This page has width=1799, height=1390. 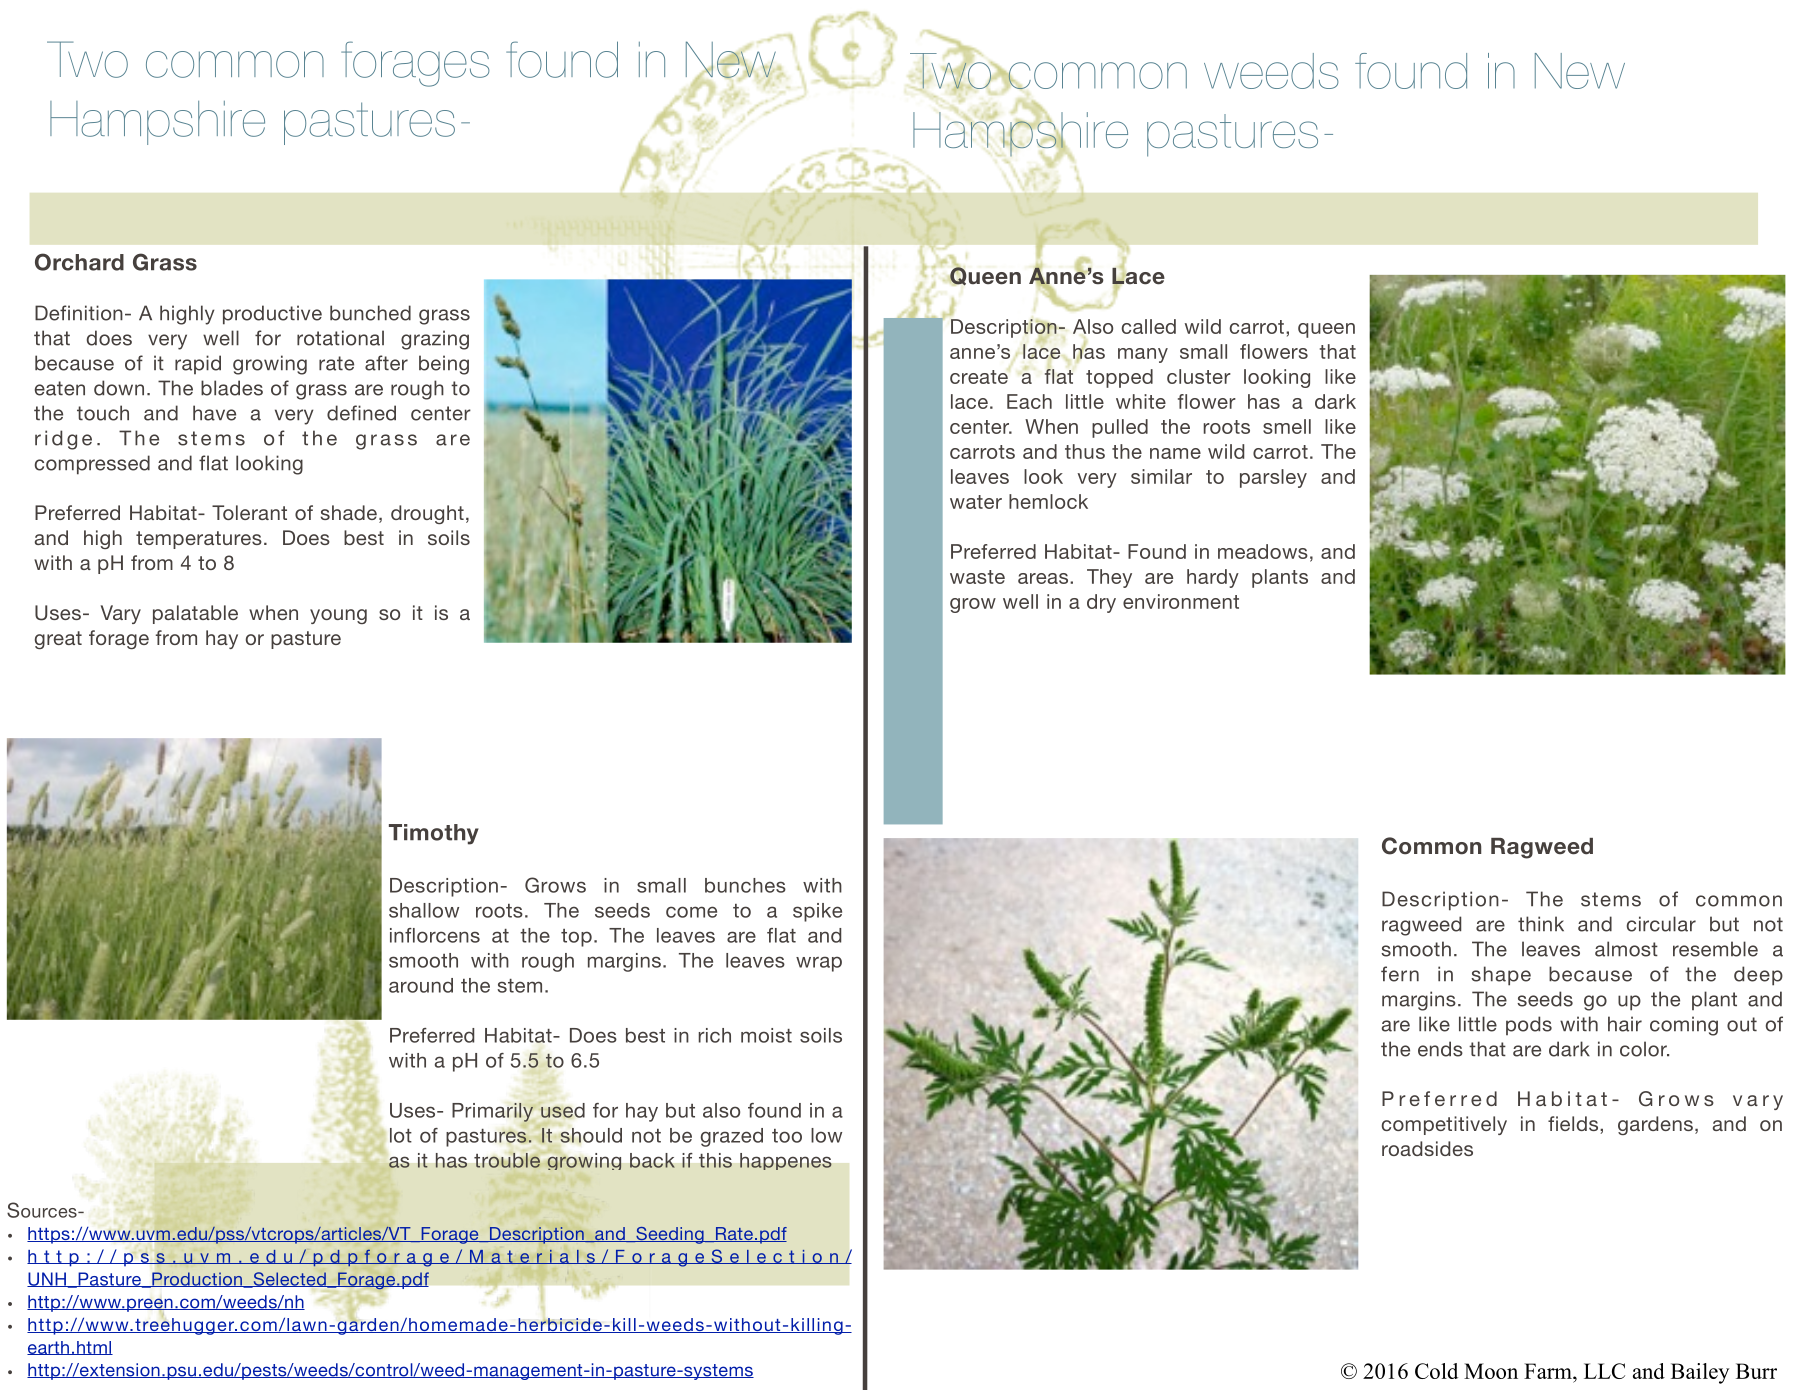 I want to click on productive, so click(x=272, y=315).
